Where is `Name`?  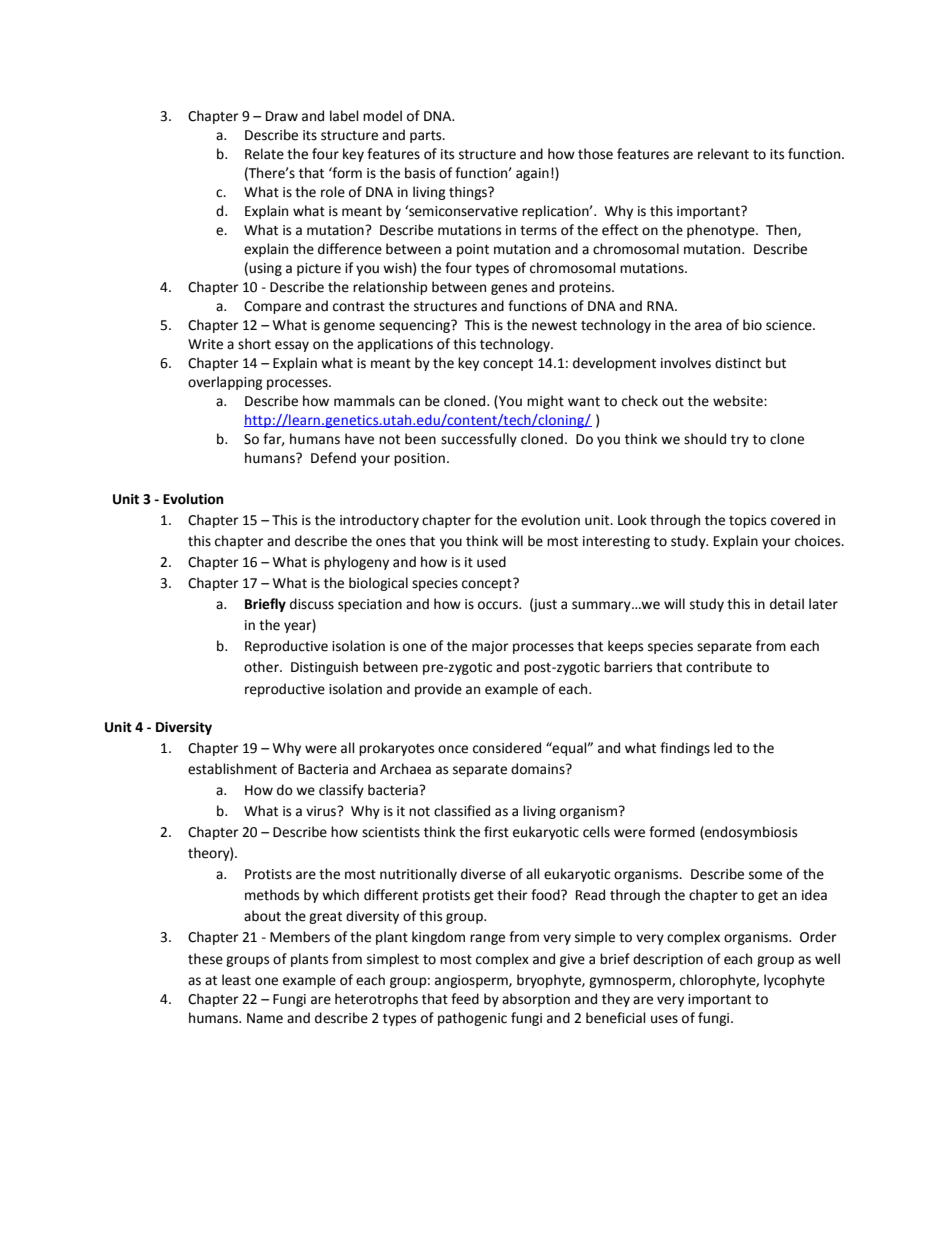
Name is located at coordinates (265, 1018).
